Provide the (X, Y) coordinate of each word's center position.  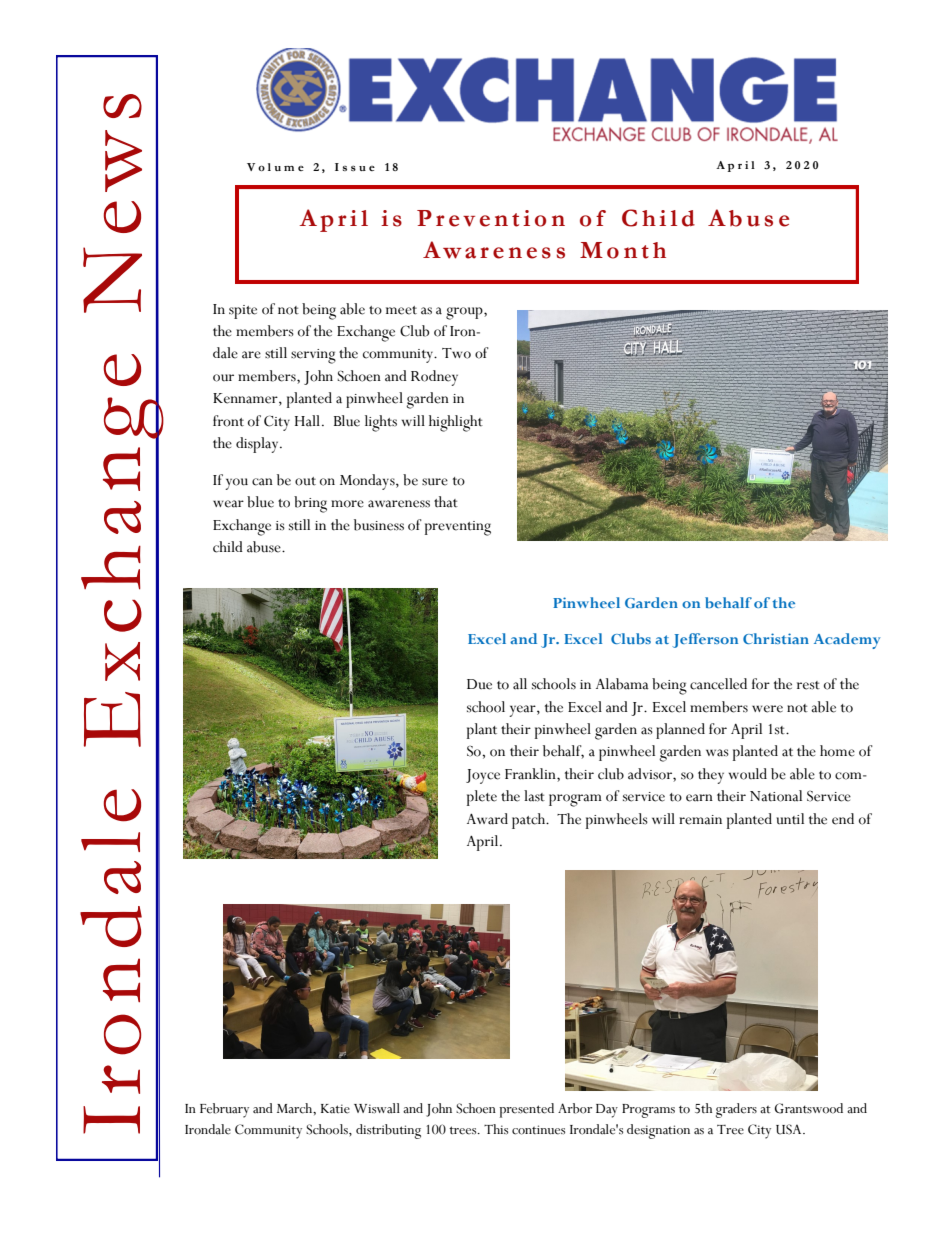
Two (456, 353)
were (767, 709)
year (523, 711)
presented (526, 1110)
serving (313, 356)
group (465, 313)
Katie (335, 1109)
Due (479, 684)
